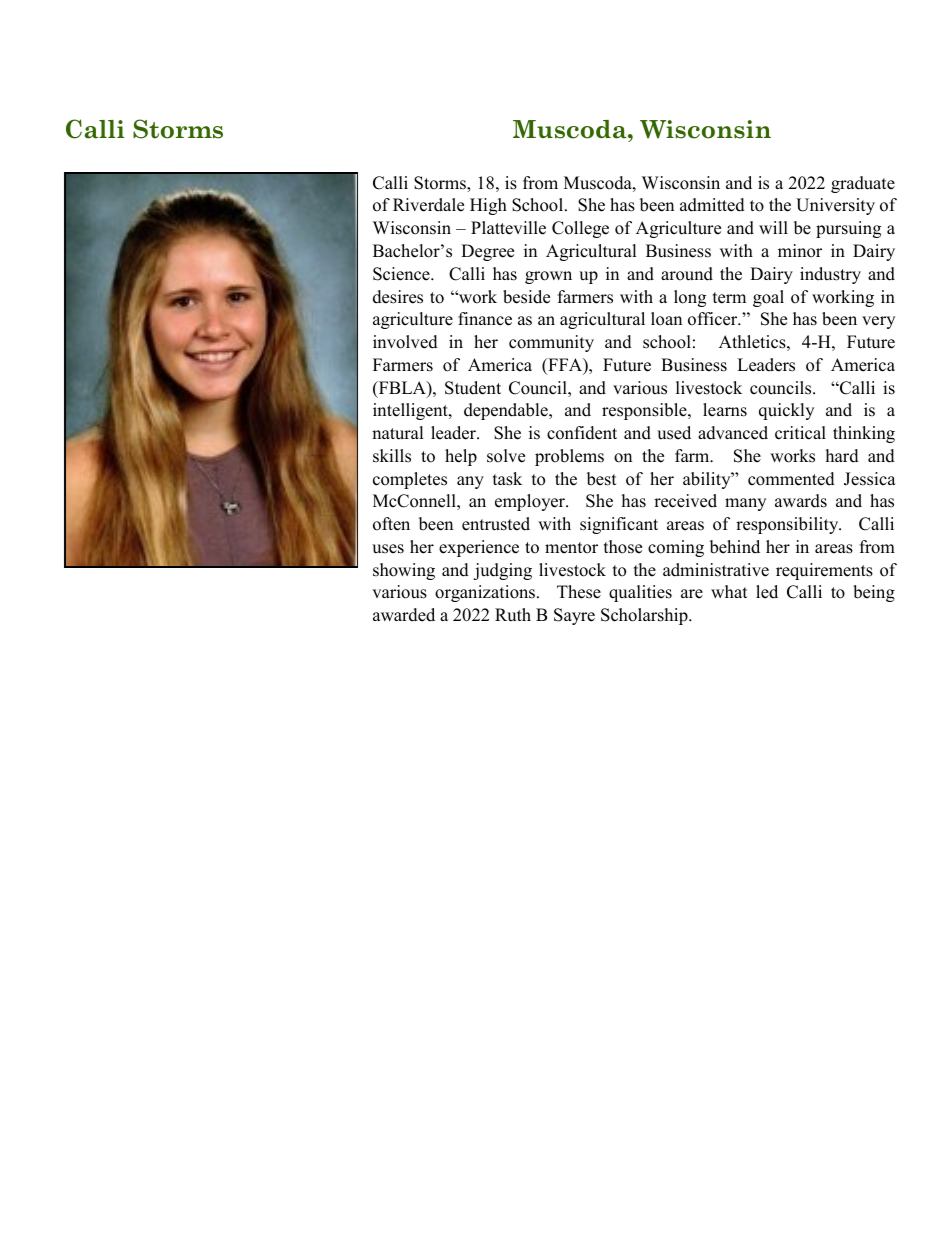 The height and width of the screenshot is (1233, 952). What do you see at coordinates (842, 456) in the screenshot?
I see `hard` at bounding box center [842, 456].
